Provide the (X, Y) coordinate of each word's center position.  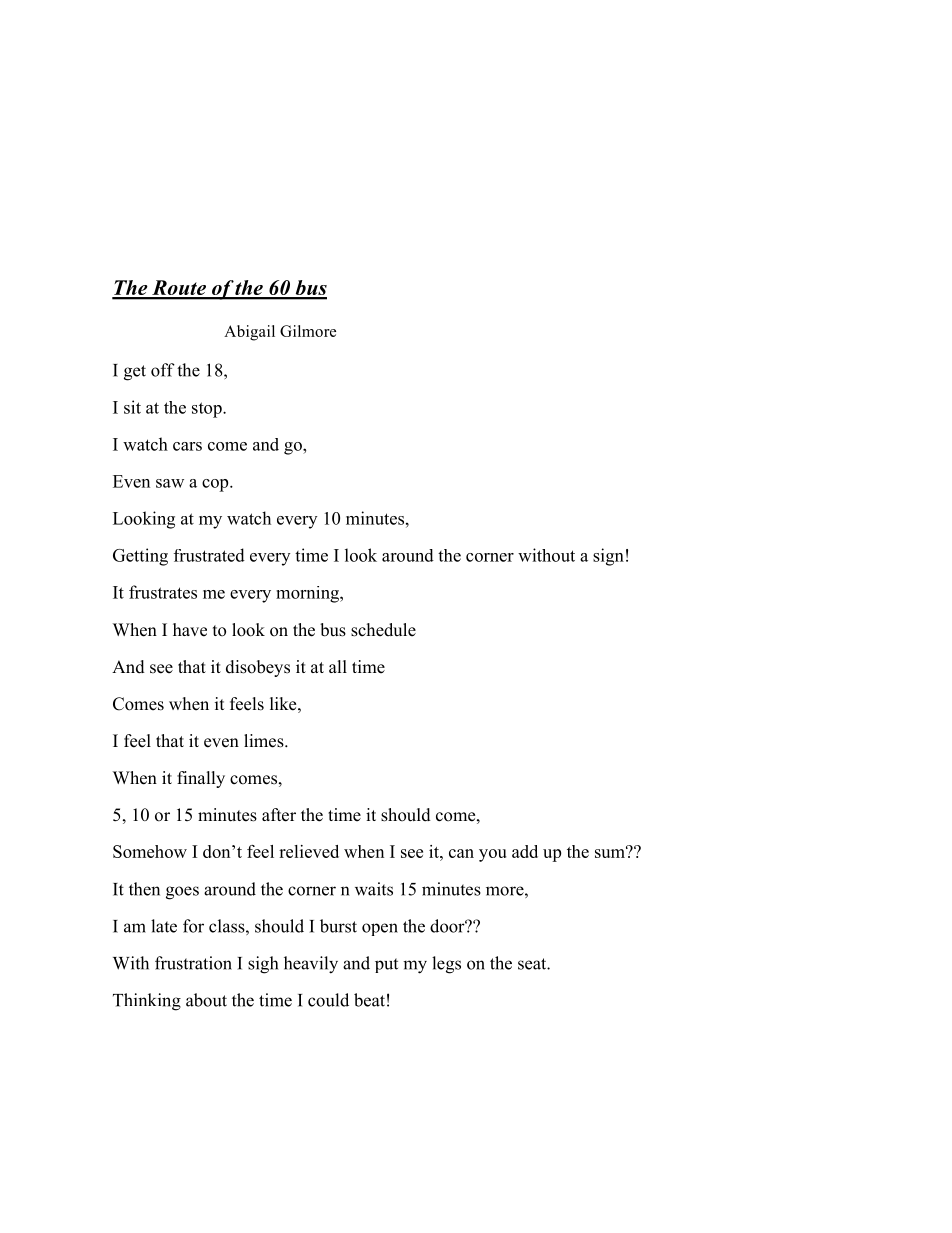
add (525, 851)
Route (179, 289)
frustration (193, 963)
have (190, 630)
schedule (383, 630)
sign (608, 557)
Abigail (249, 333)
